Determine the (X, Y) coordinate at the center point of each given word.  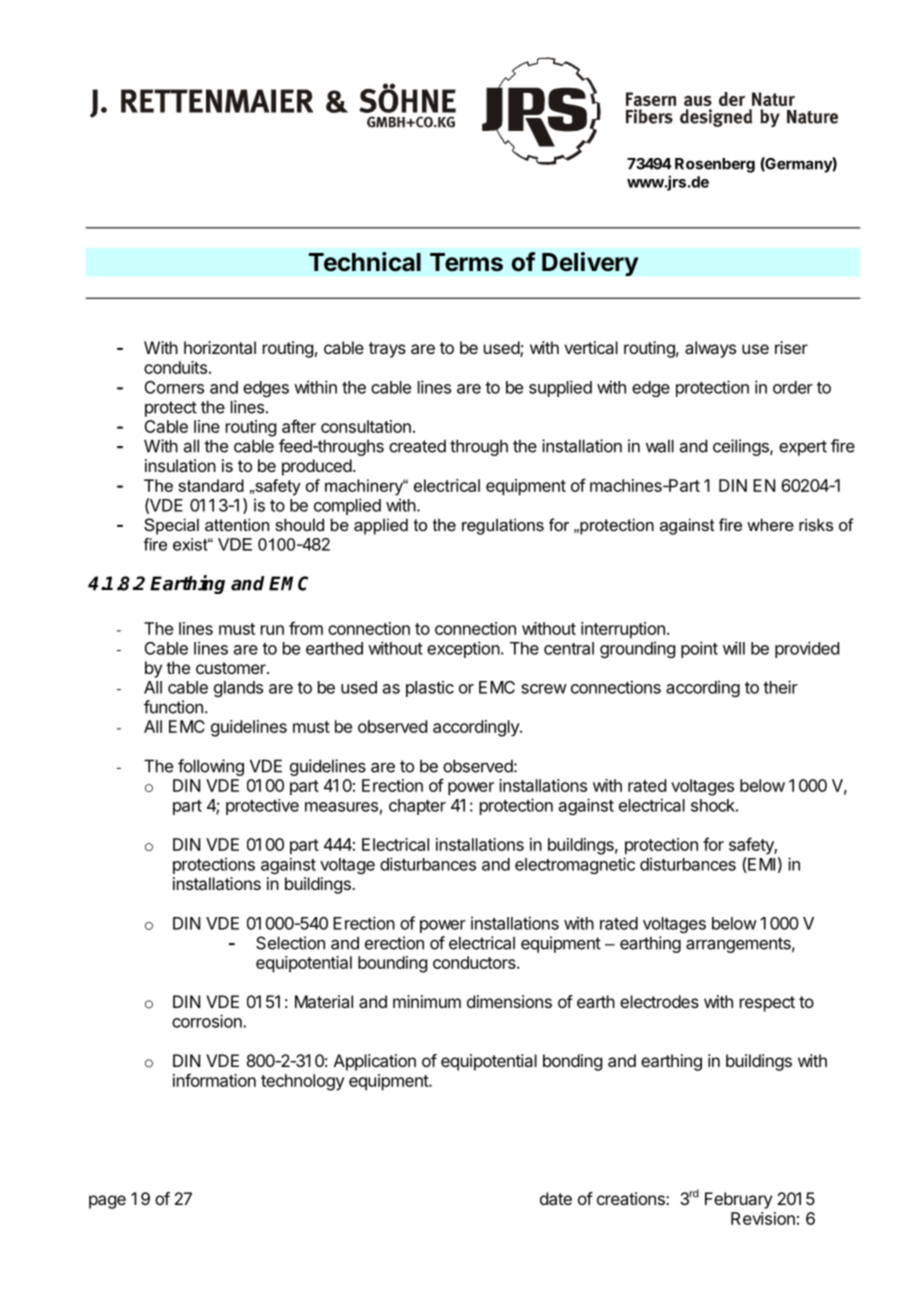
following (211, 767)
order (793, 387)
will (734, 648)
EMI (760, 865)
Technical (365, 262)
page (107, 1202)
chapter (417, 807)
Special (171, 526)
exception (463, 649)
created (417, 446)
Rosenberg (715, 165)
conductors (475, 962)
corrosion (208, 1021)
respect (767, 1004)
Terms (466, 262)
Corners (174, 387)
